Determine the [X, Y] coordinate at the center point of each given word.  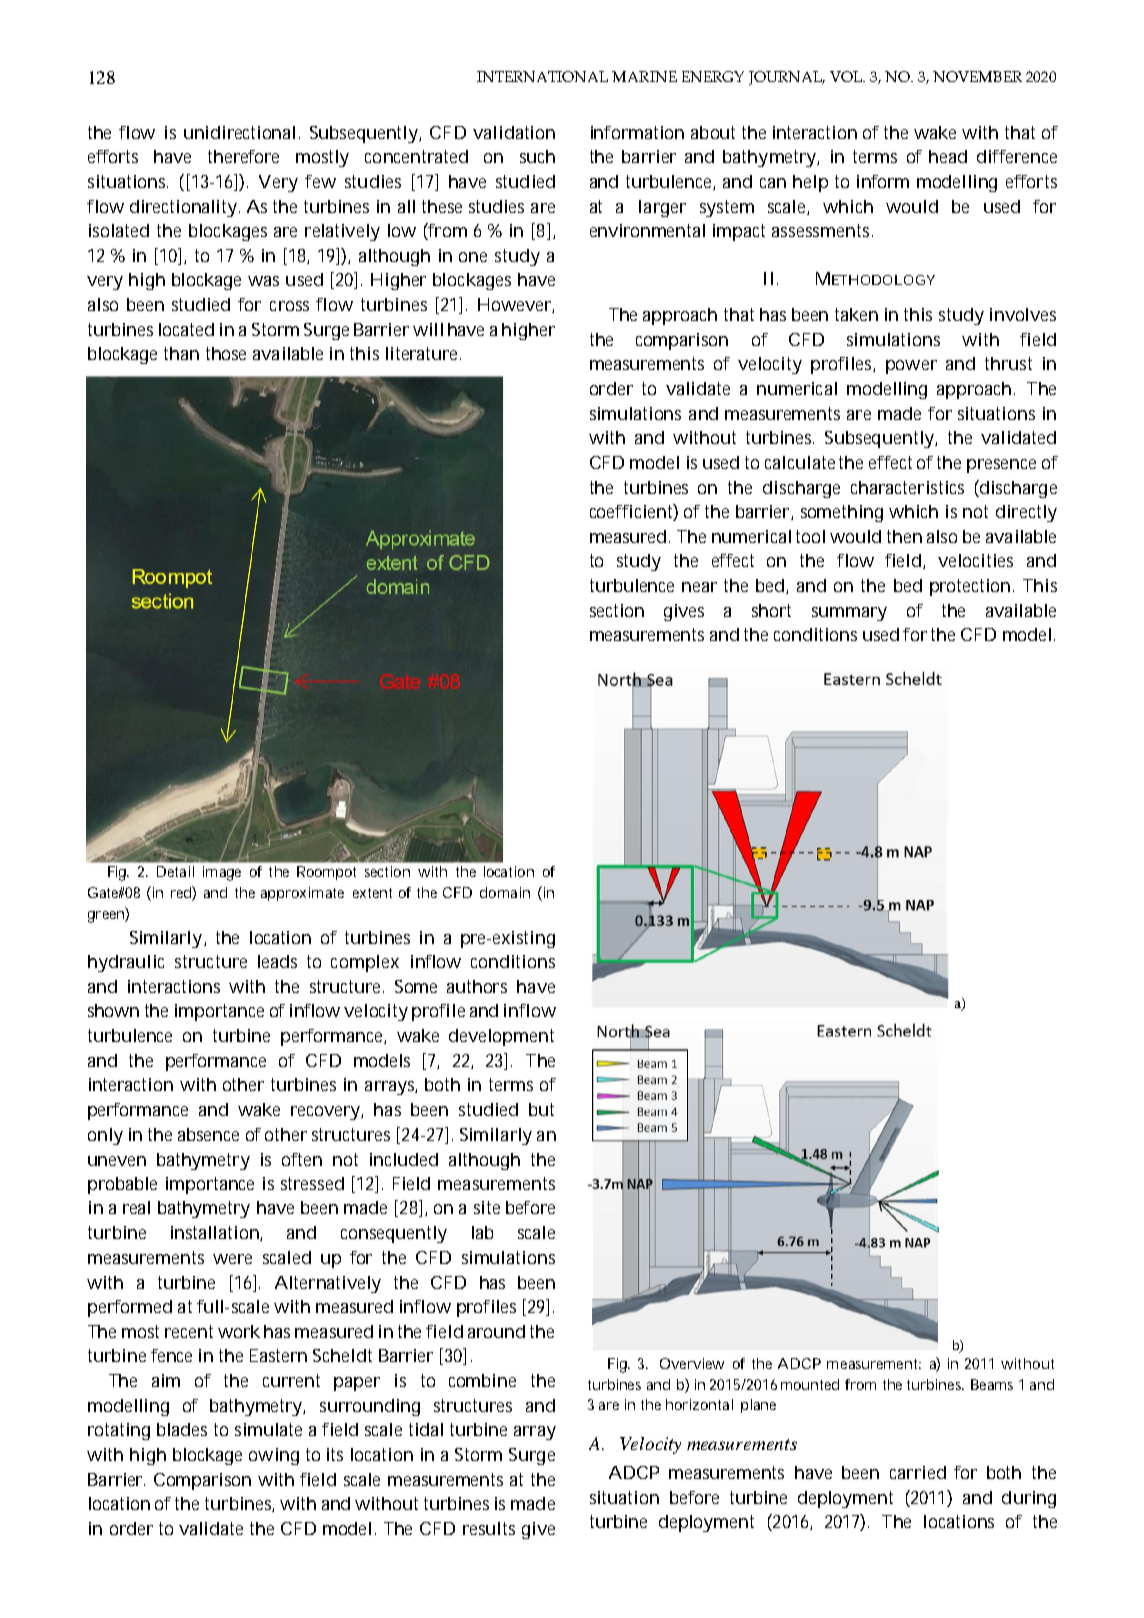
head [948, 156]
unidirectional [239, 132]
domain [505, 892]
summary [849, 614]
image [222, 873]
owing [274, 1456]
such [537, 156]
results [489, 1528]
